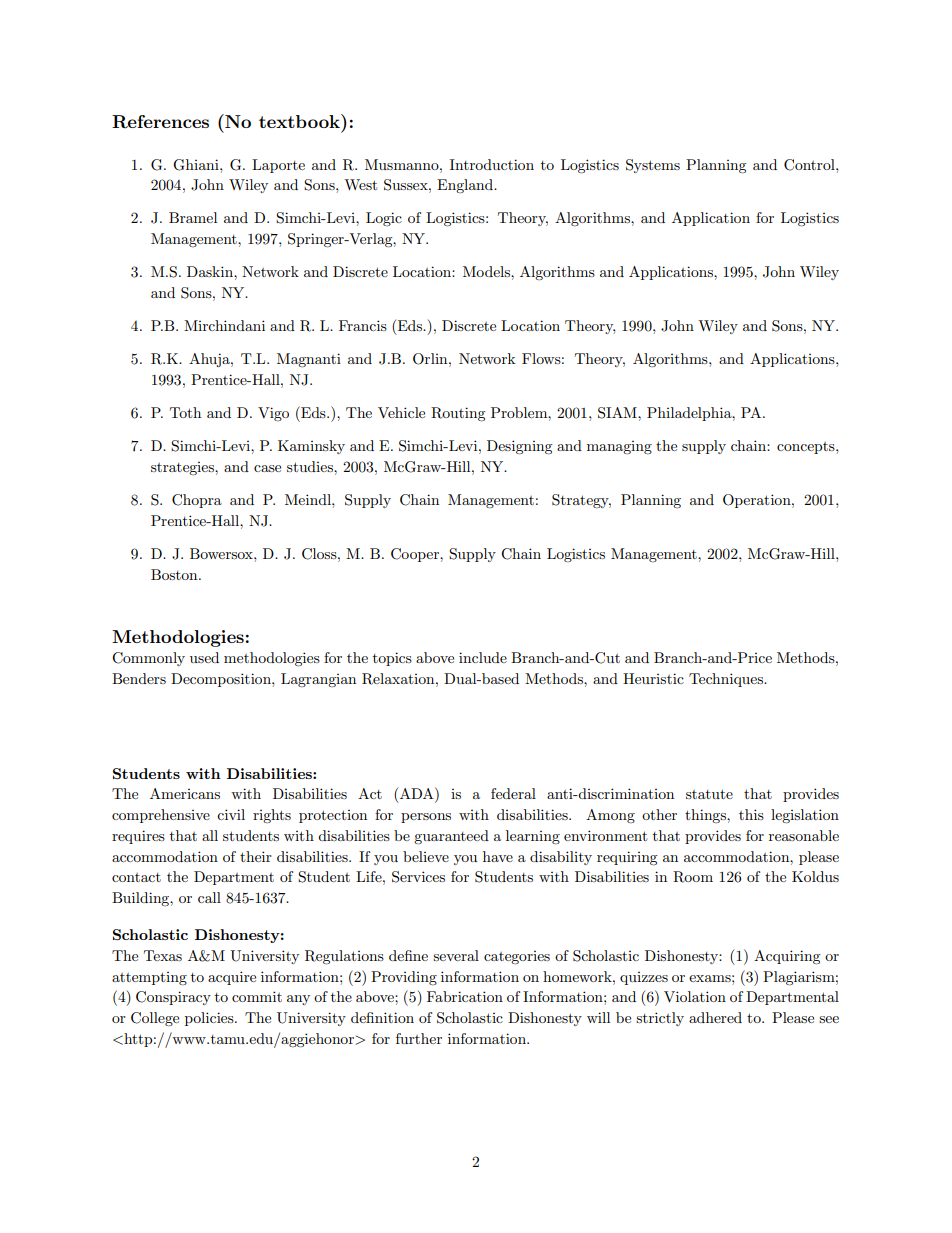 The image size is (952, 1233). I want to click on policies, so click(210, 1019).
